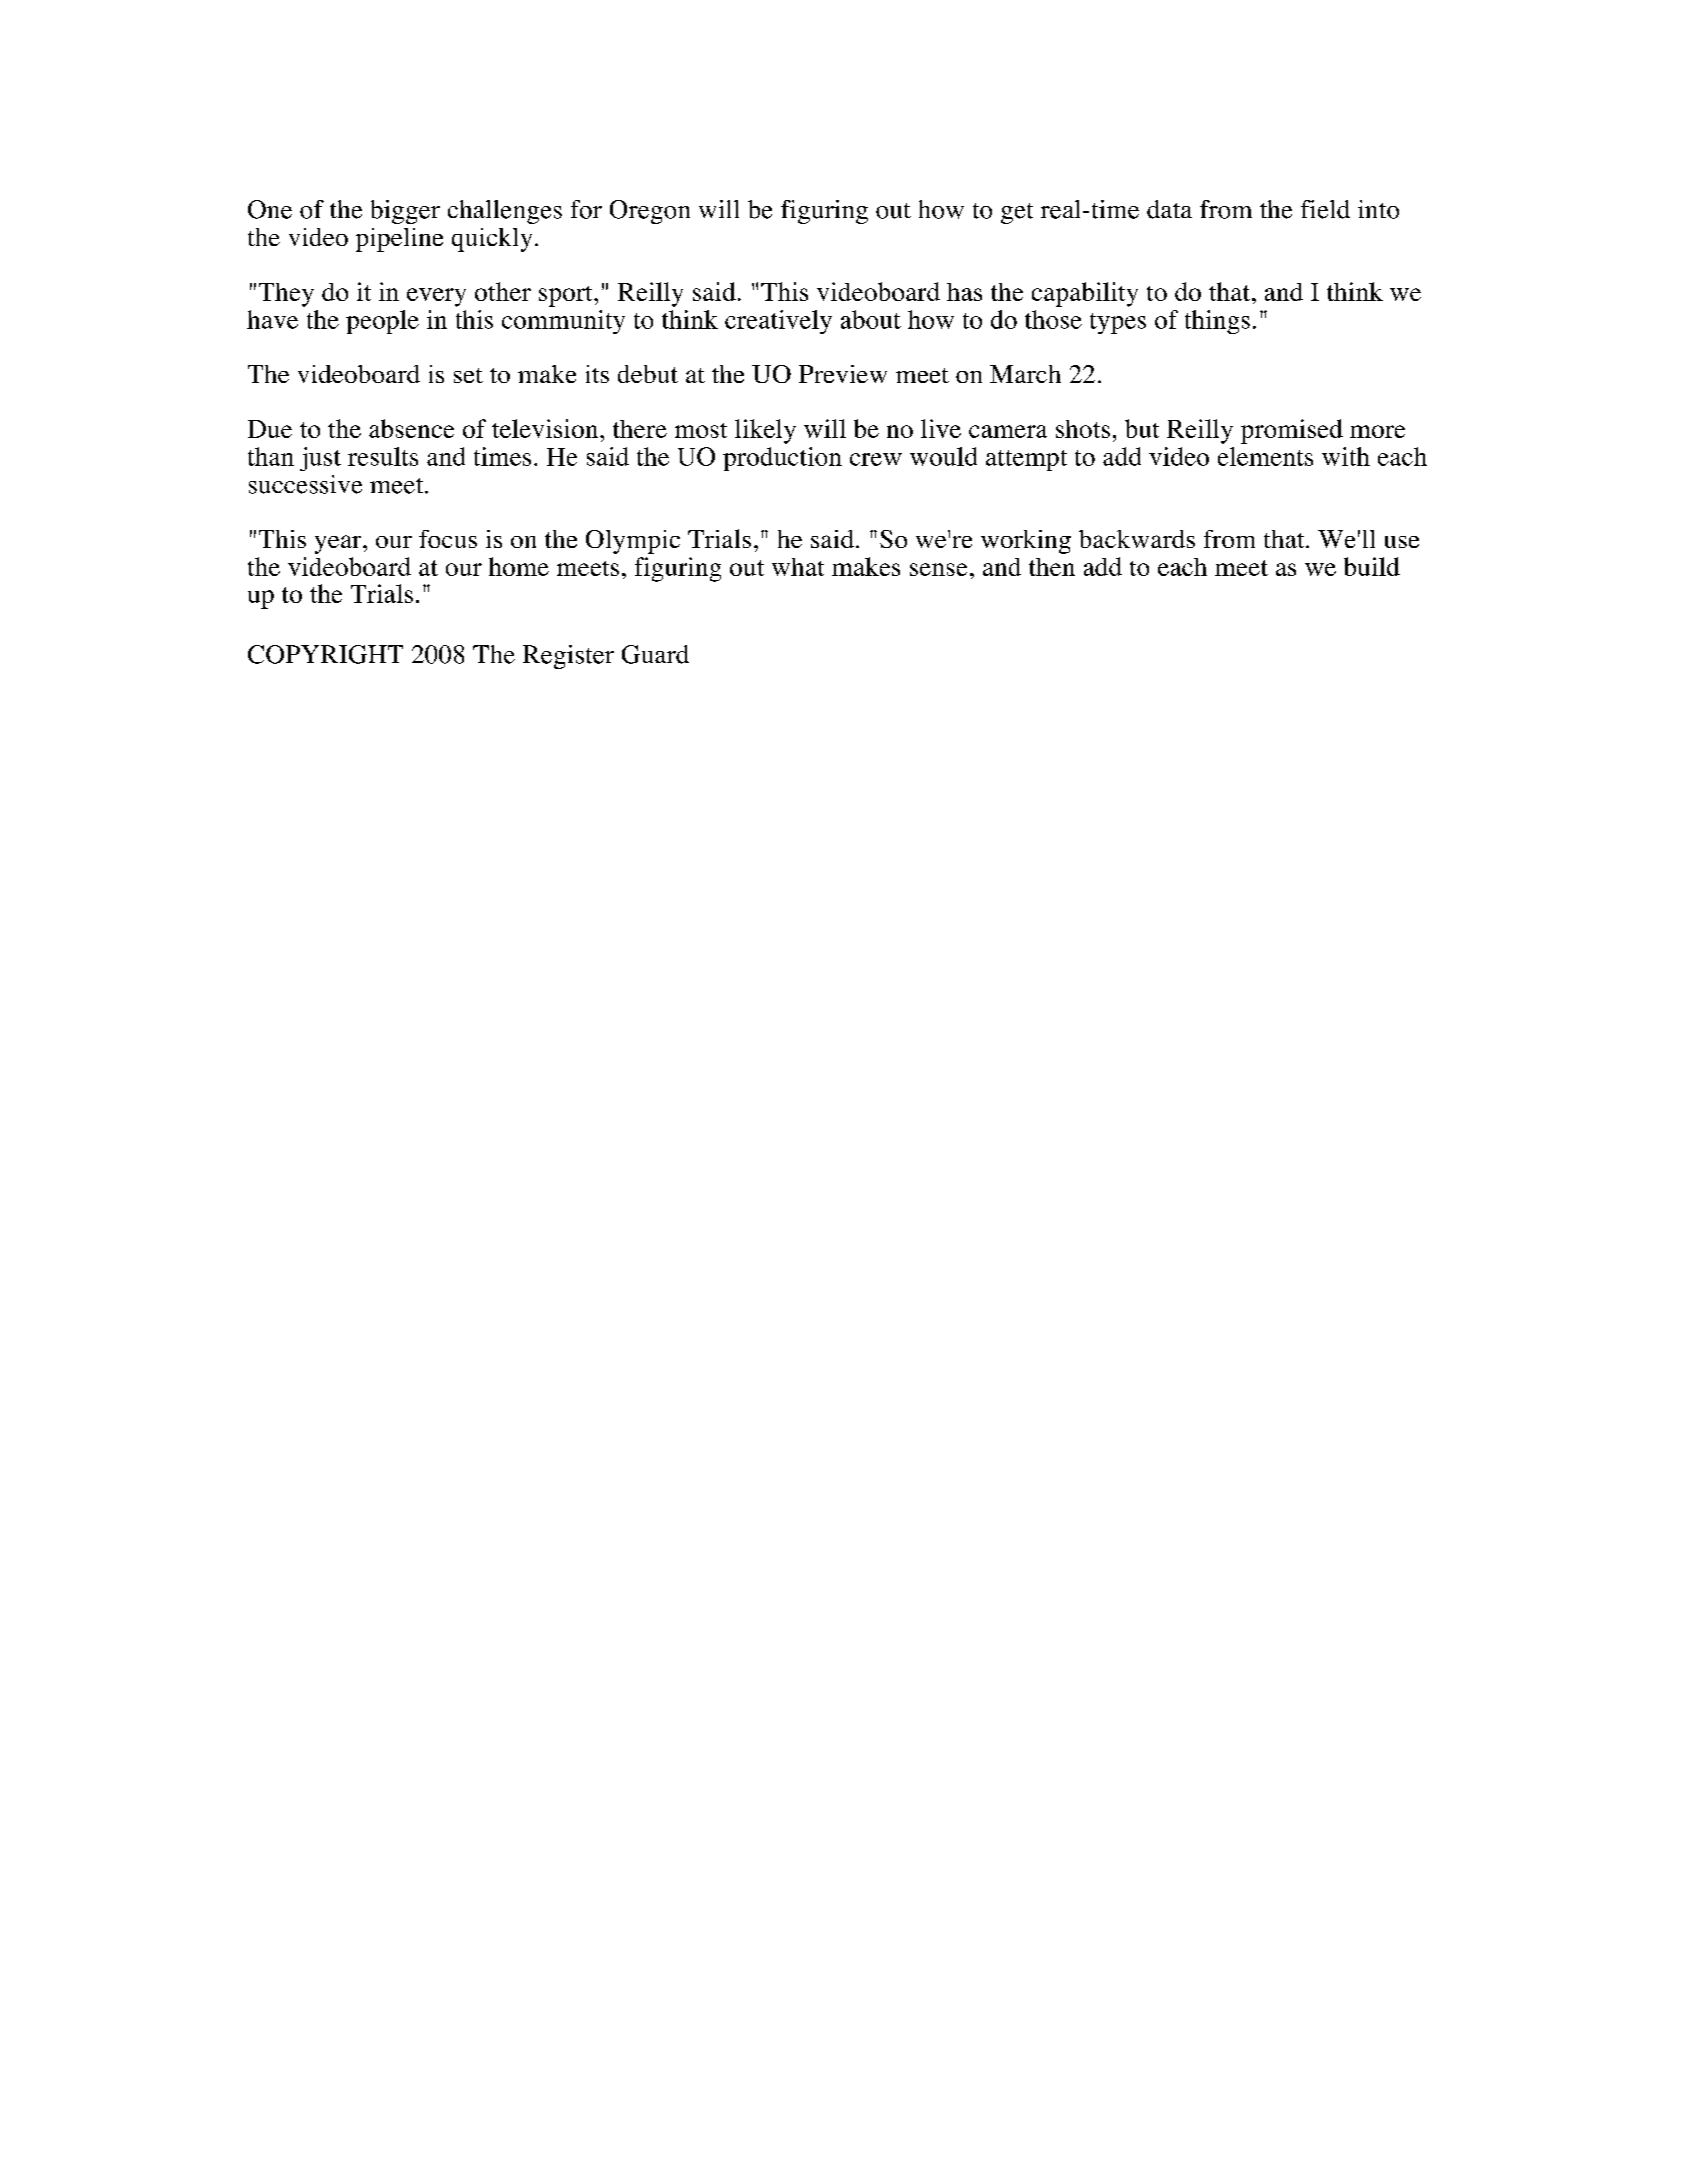  Describe the element at coordinates (1017, 213) in the screenshot. I see `get` at that location.
